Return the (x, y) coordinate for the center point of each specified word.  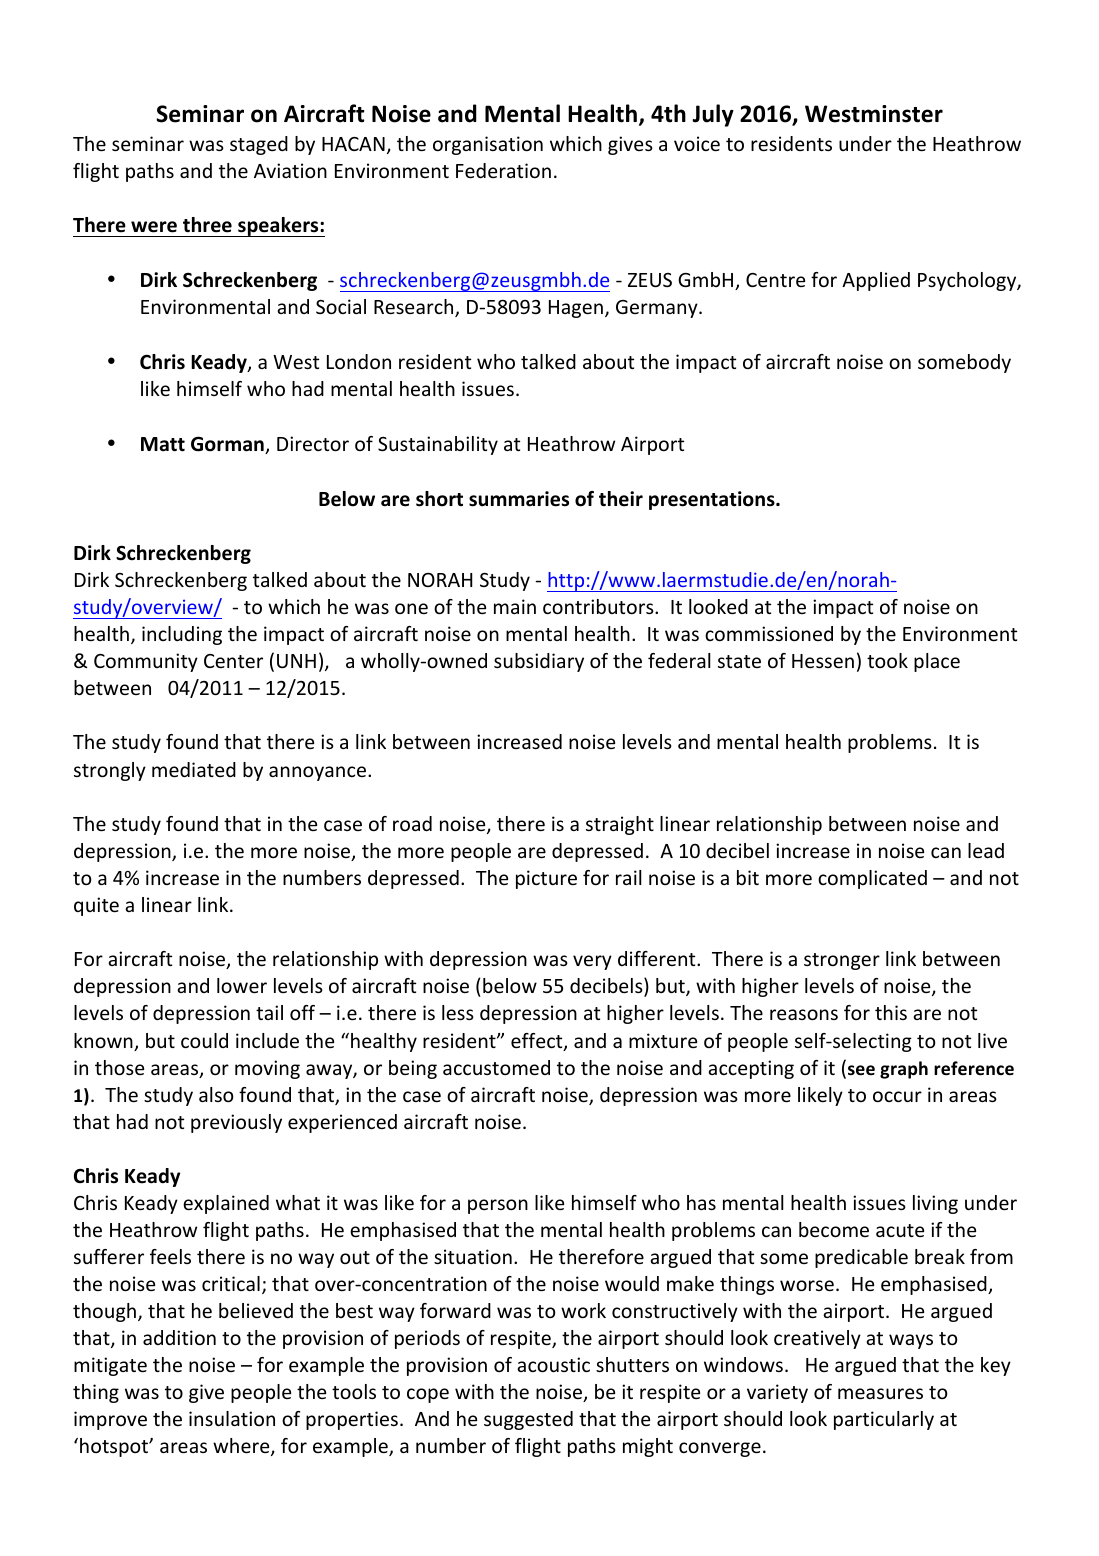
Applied (876, 281)
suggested (528, 1420)
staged (259, 145)
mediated (194, 769)
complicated (872, 879)
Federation (503, 170)
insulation (232, 1418)
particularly (884, 1420)
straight (620, 825)
